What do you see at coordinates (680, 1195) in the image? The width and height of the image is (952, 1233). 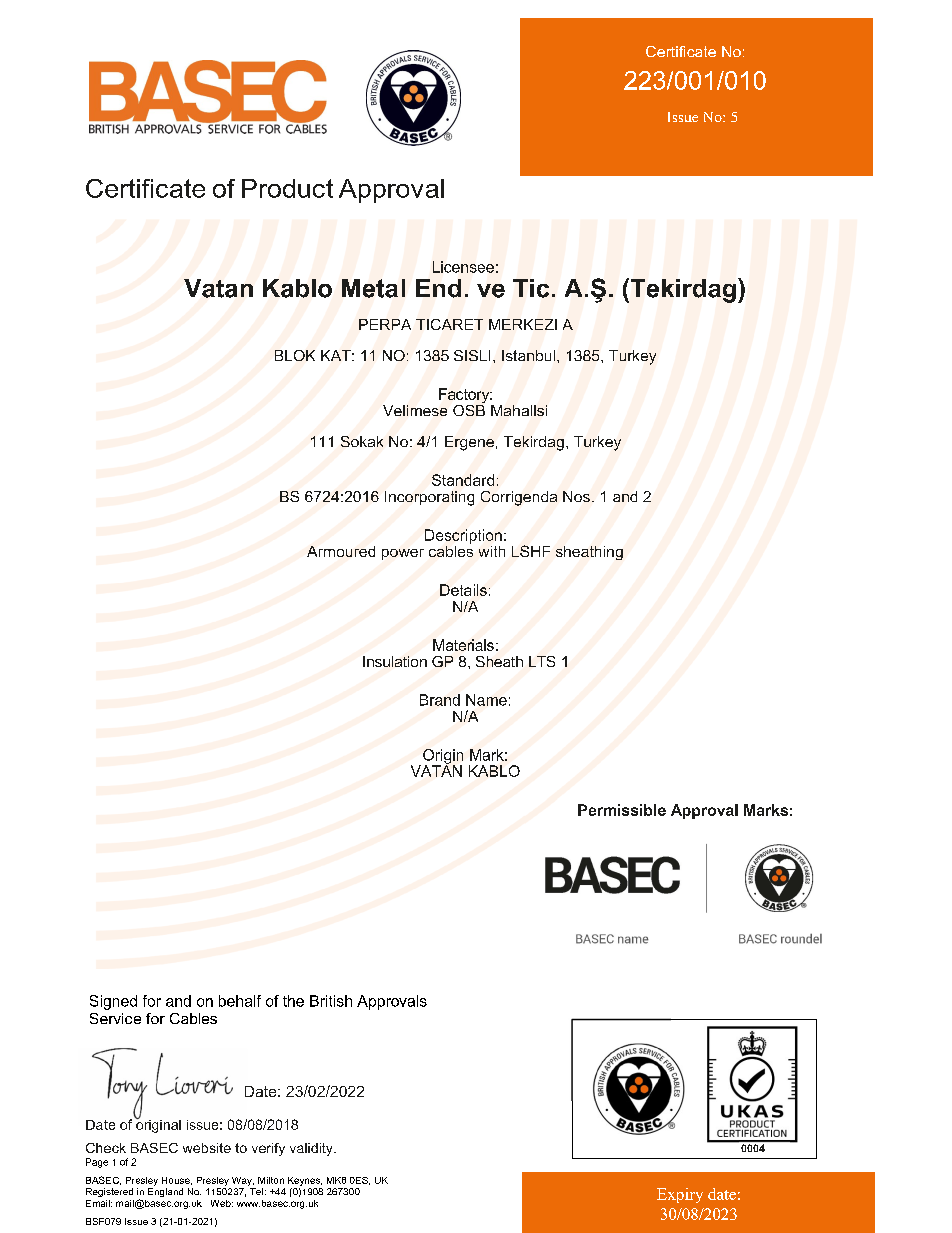 I see `Expiry` at bounding box center [680, 1195].
